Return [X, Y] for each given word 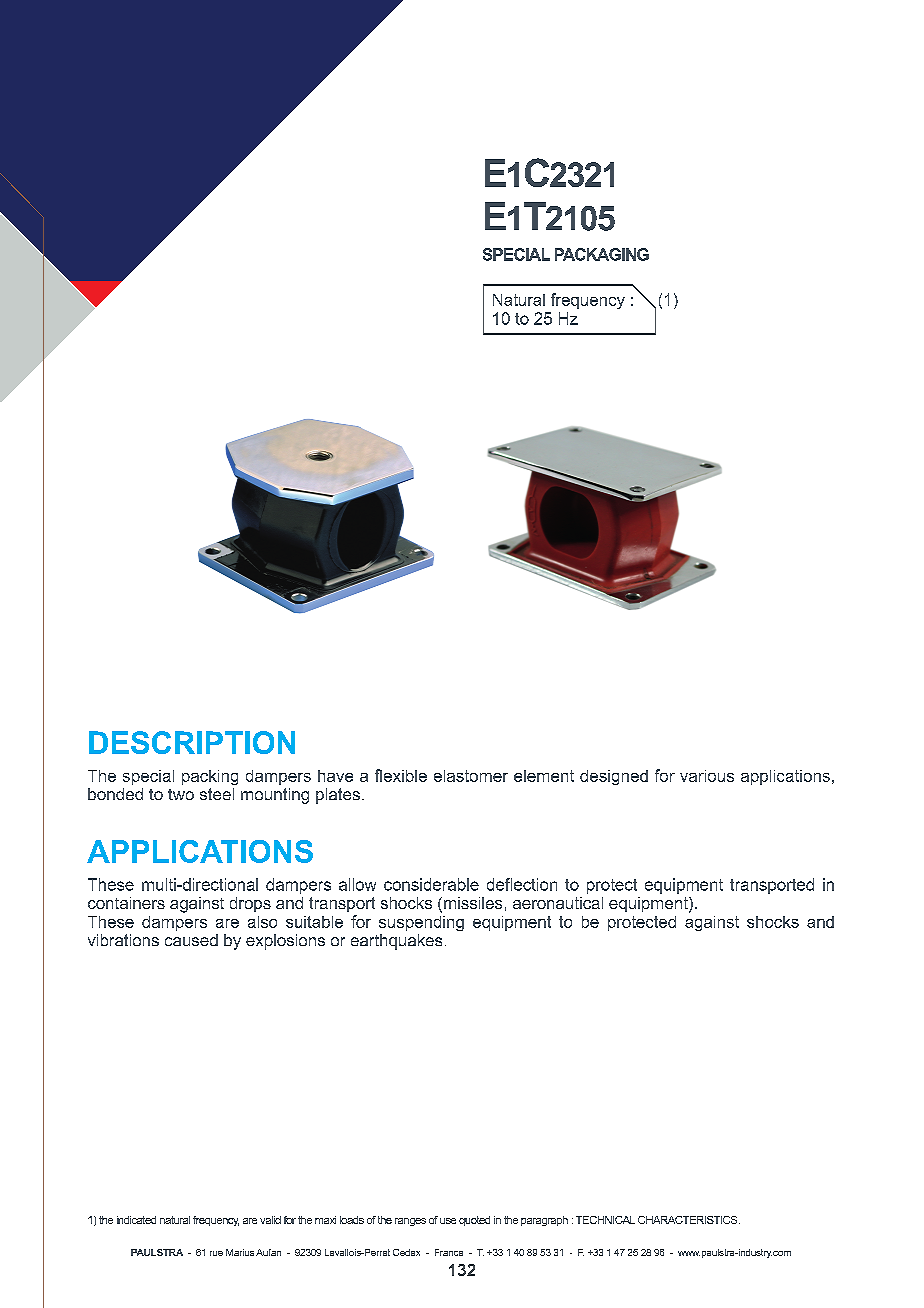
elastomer [471, 776]
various [707, 776]
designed [614, 777]
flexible [401, 775]
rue [216, 1253]
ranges [410, 1222]
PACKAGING [602, 254]
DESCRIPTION [192, 742]
